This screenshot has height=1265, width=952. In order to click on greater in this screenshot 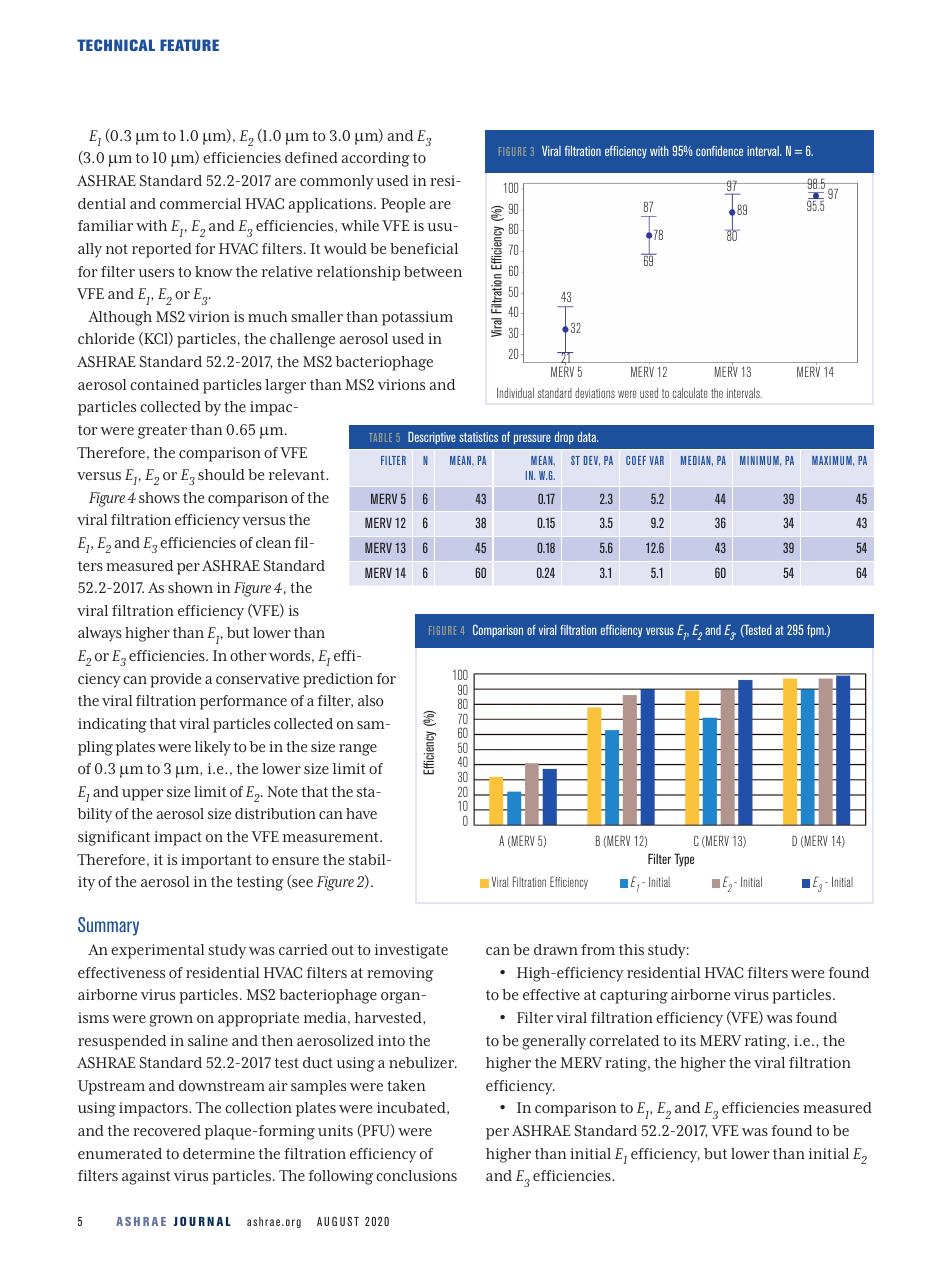, I will do `click(162, 432)`.
